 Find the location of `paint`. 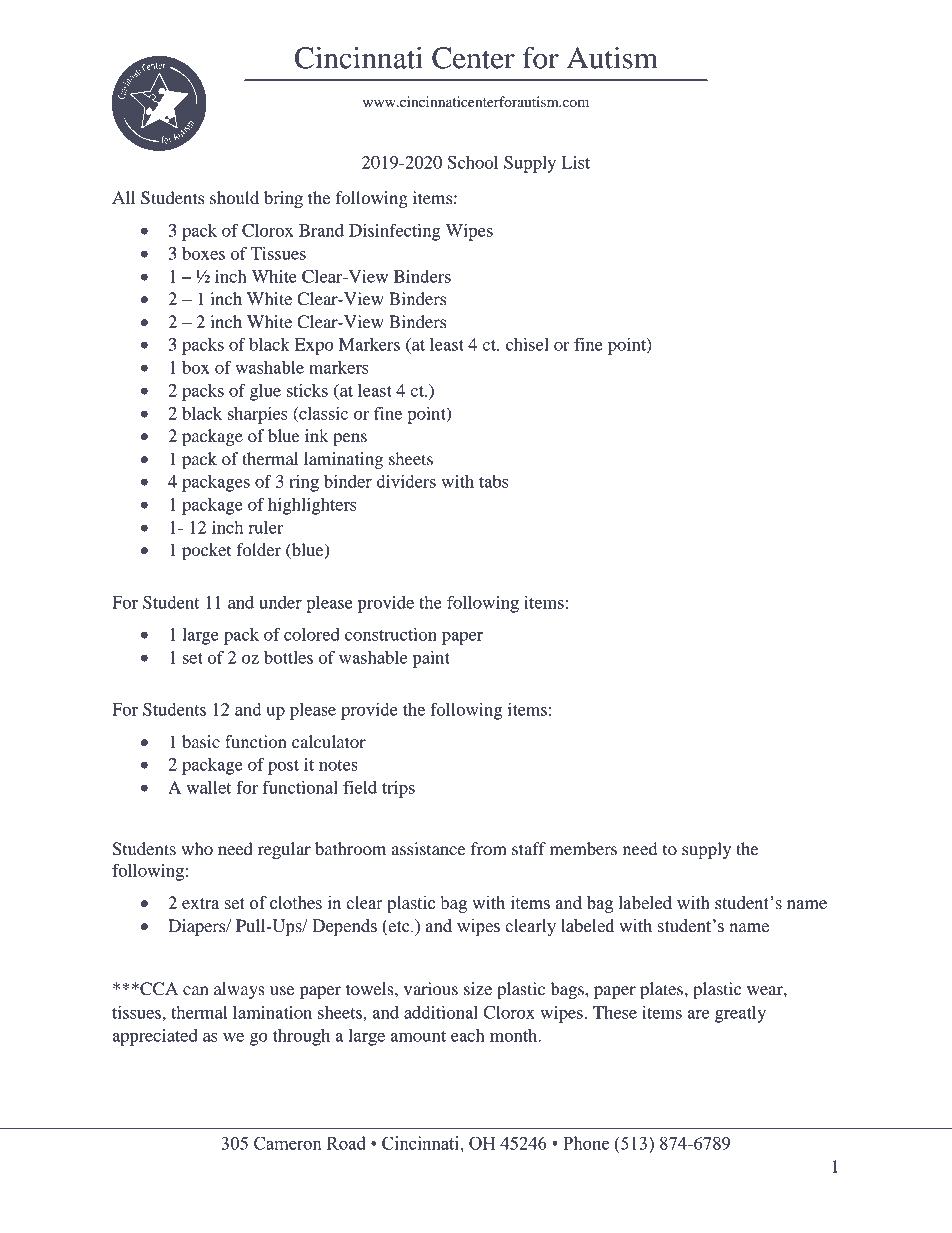

paint is located at coordinates (431, 659).
